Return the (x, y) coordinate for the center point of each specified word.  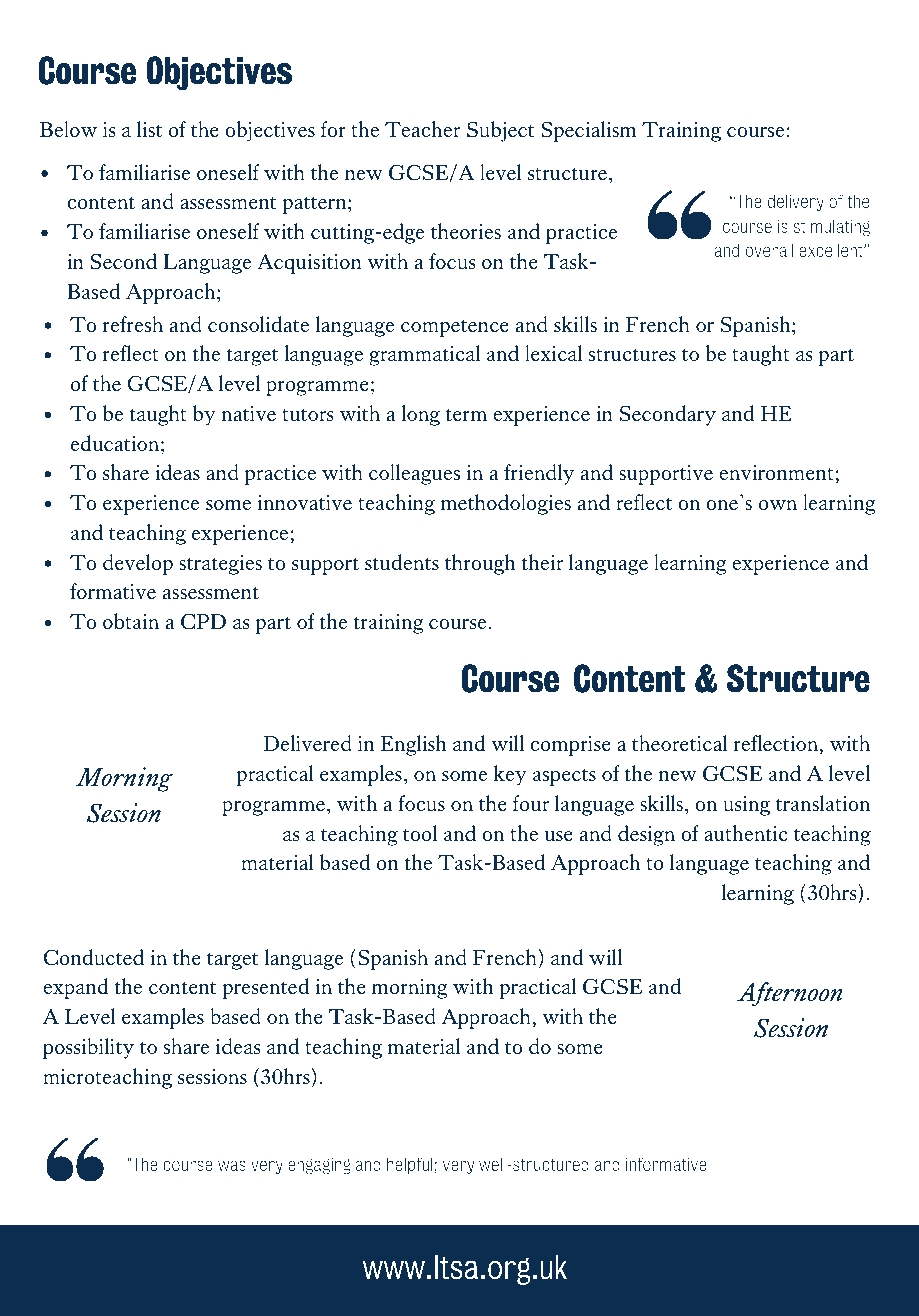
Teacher (422, 129)
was (232, 1165)
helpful (410, 1165)
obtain (131, 621)
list (149, 129)
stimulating (832, 227)
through (480, 564)
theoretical (680, 743)
